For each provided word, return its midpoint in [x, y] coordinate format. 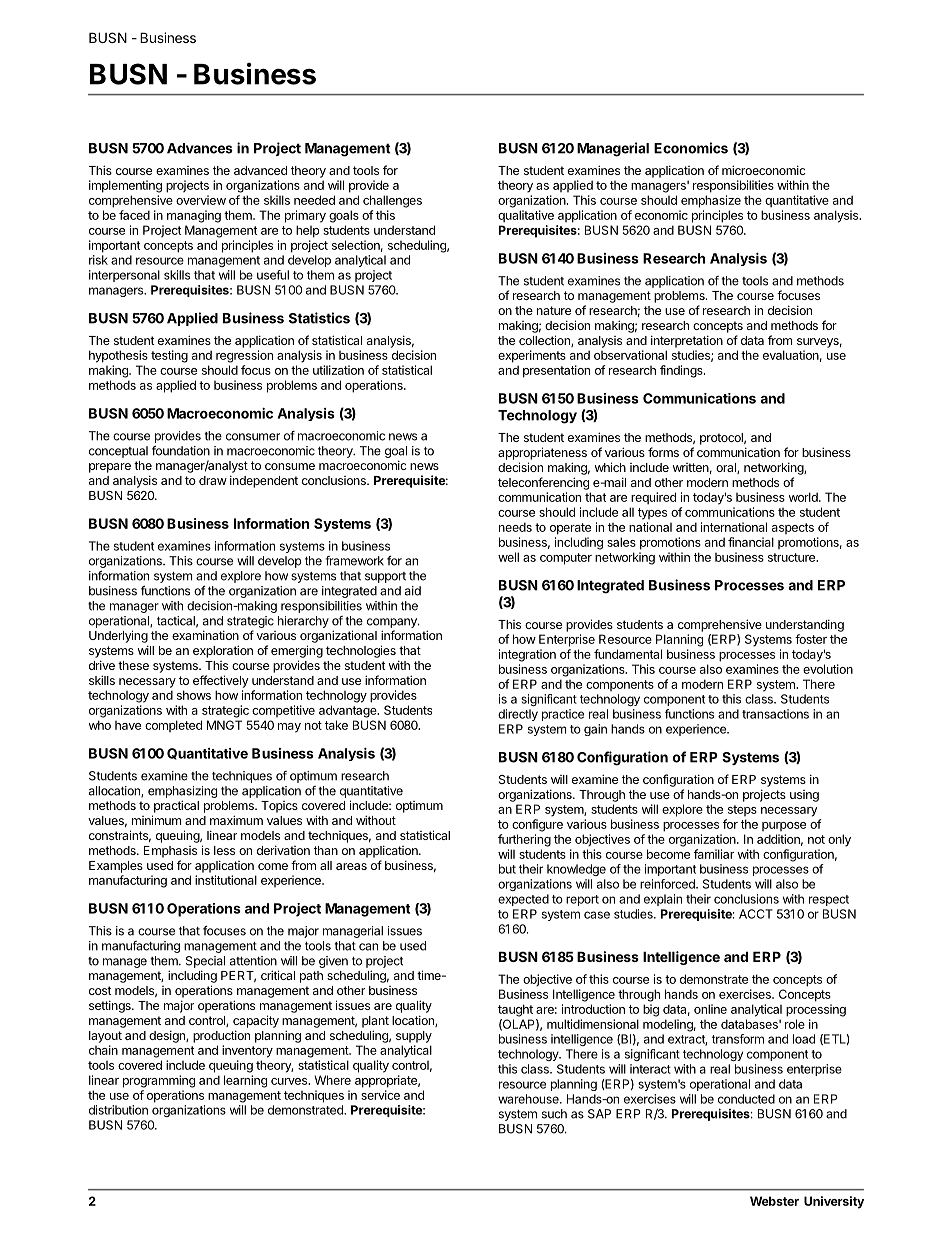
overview [201, 200]
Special [205, 962]
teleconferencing [543, 483]
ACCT [756, 914]
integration [527, 655]
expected [523, 900]
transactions [775, 714]
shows [194, 695]
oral [727, 468]
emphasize [711, 201]
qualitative [526, 216]
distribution [118, 1110]
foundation [181, 451]
